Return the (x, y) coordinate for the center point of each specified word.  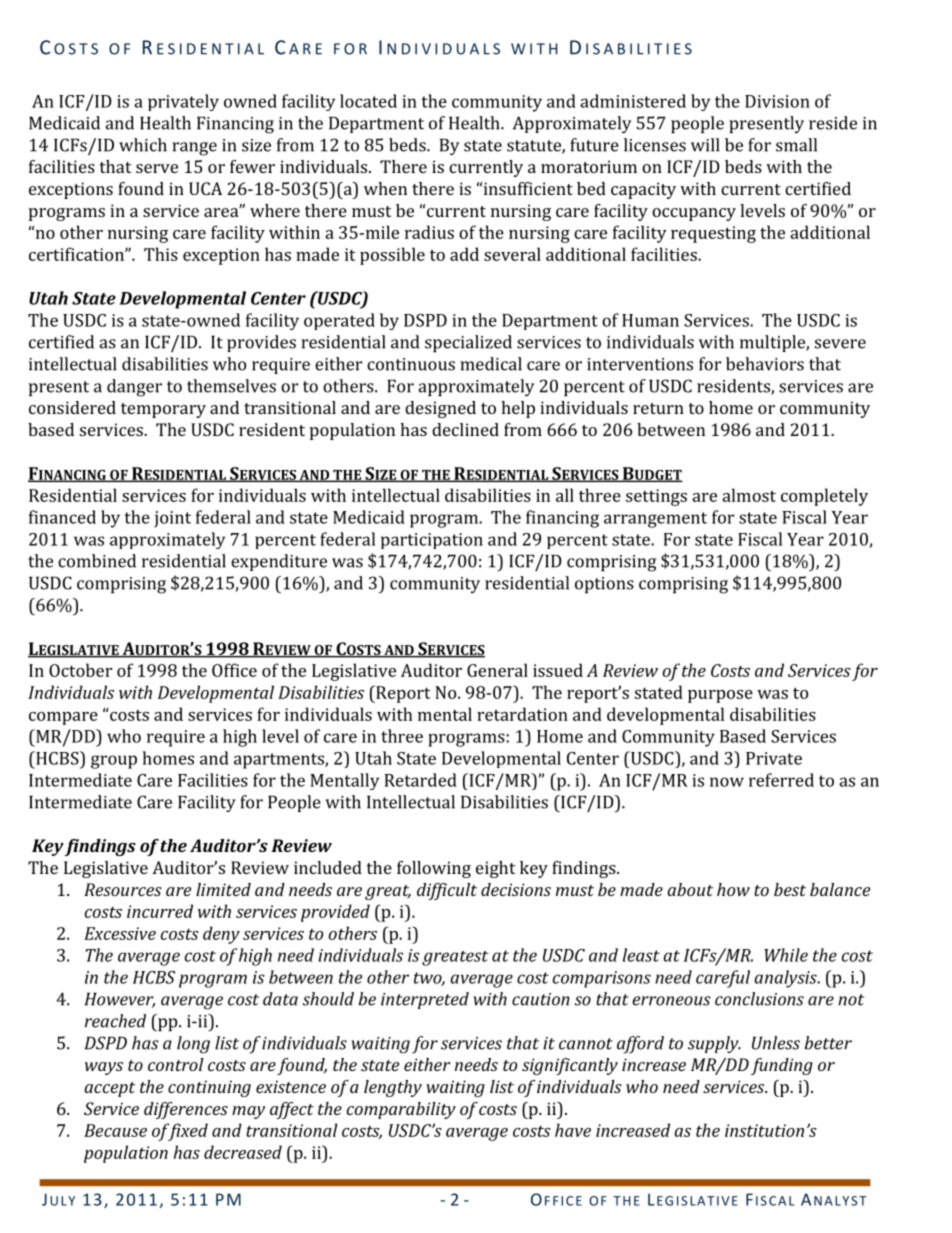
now (727, 782)
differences (186, 1110)
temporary (163, 410)
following (434, 869)
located (368, 101)
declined (465, 429)
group (114, 762)
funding (782, 1066)
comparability (401, 1110)
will (705, 145)
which (143, 145)
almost (749, 495)
